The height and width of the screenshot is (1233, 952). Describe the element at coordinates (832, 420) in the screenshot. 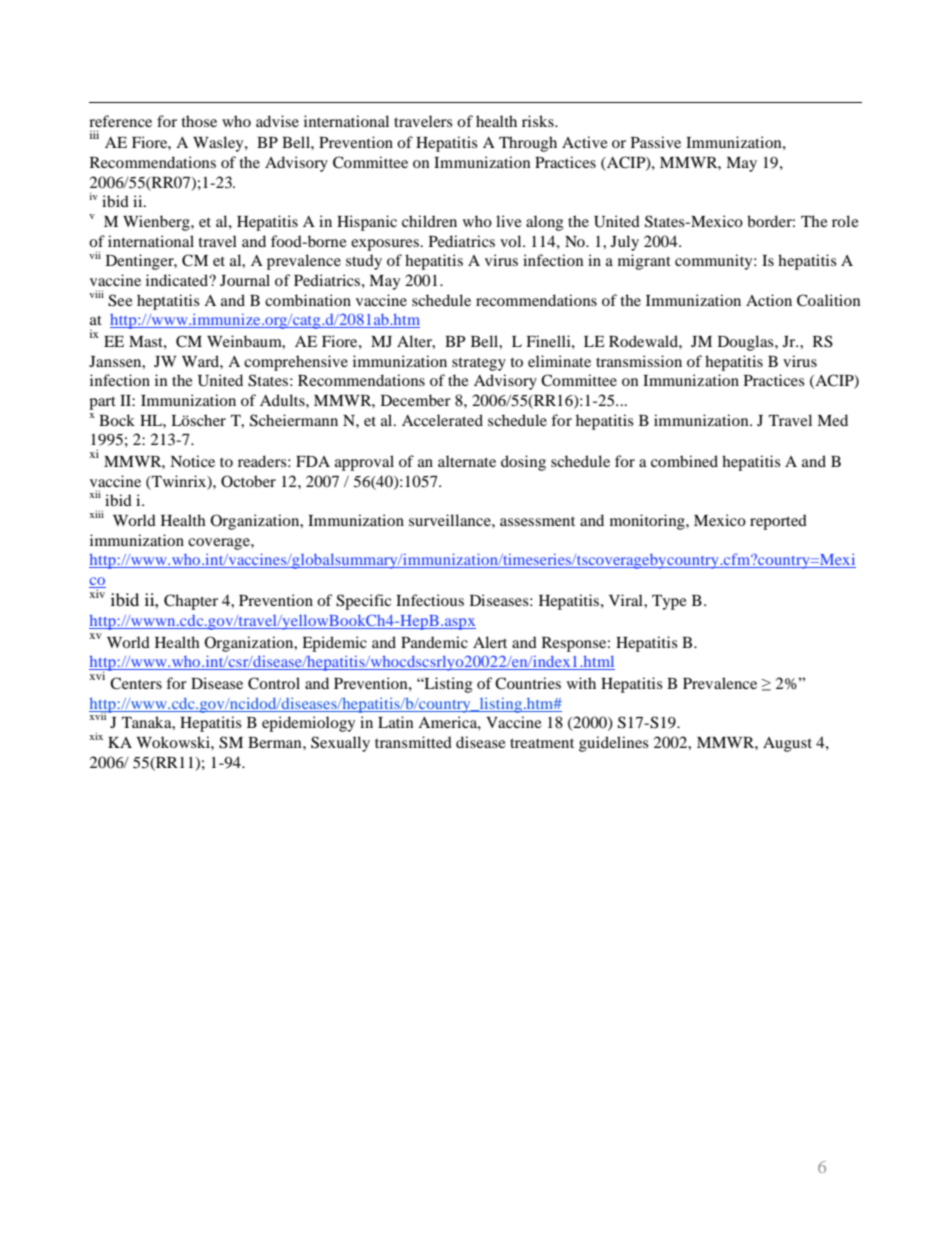

I see `Med` at that location.
